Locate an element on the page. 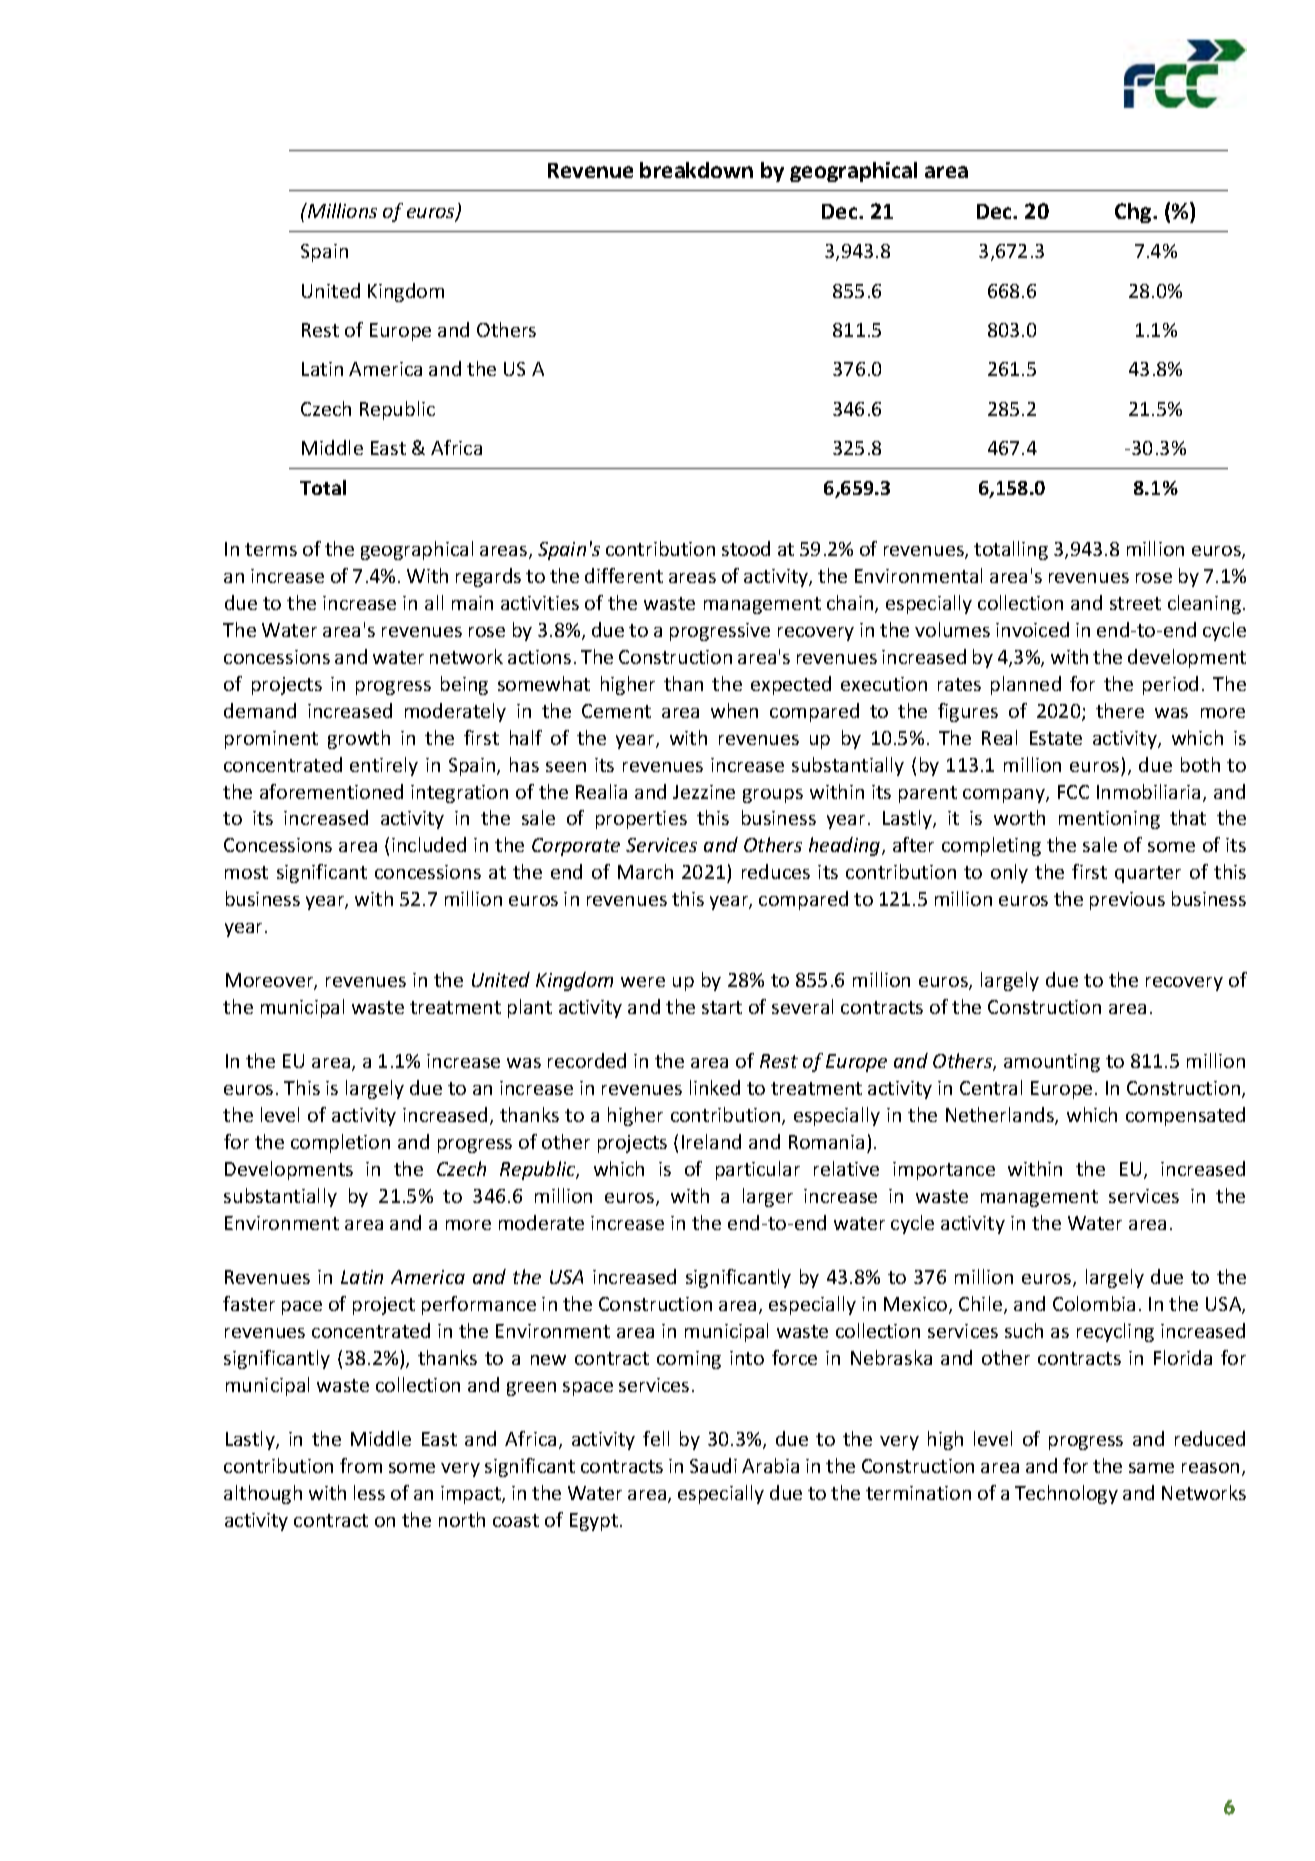  reduces is located at coordinates (776, 871).
